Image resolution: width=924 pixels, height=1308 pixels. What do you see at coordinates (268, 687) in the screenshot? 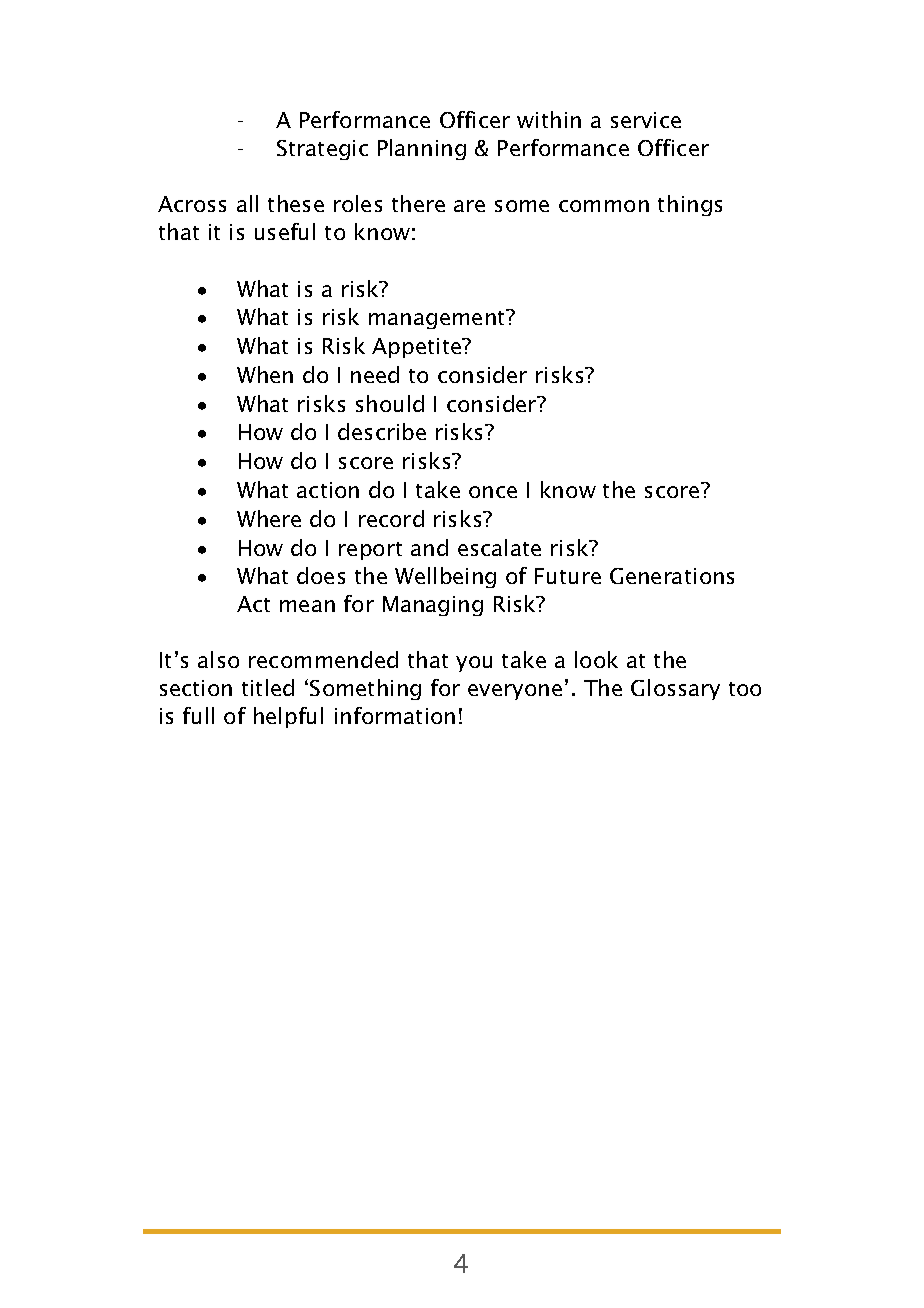
I see `titled` at bounding box center [268, 687].
